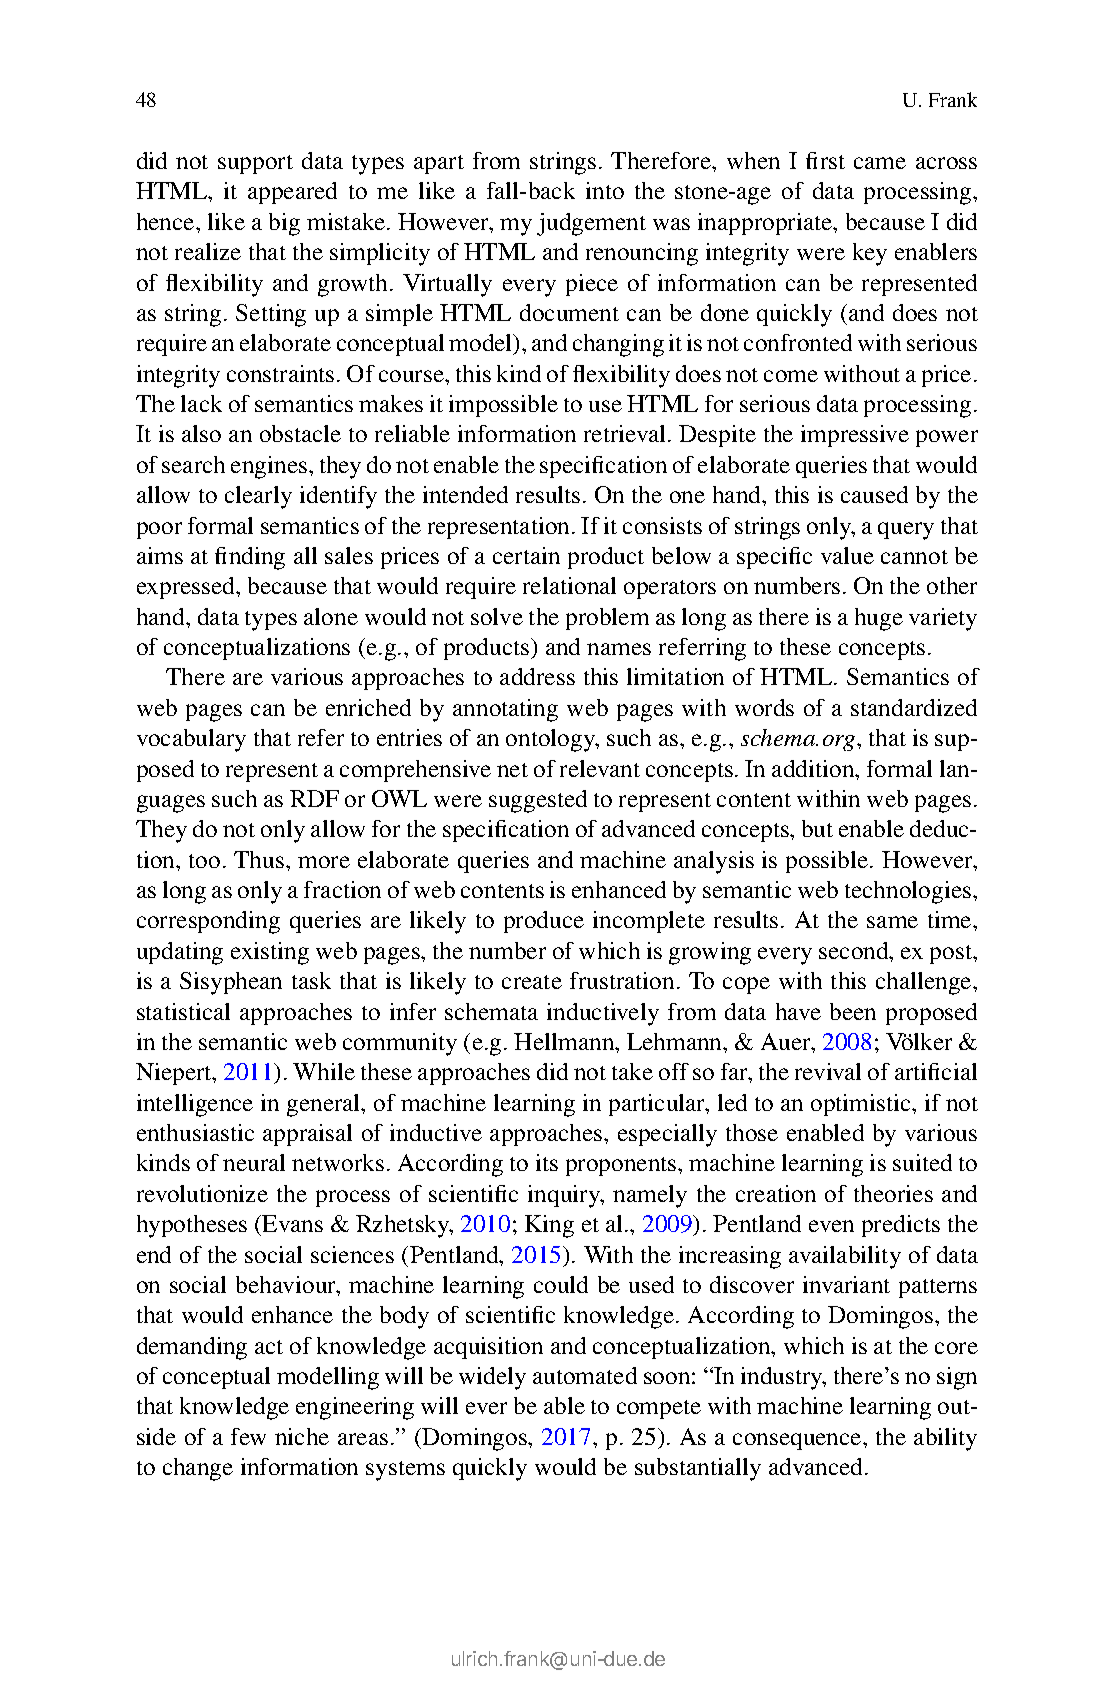 This screenshot has height=1692, width=1116. I want to click on finding, so click(250, 558).
